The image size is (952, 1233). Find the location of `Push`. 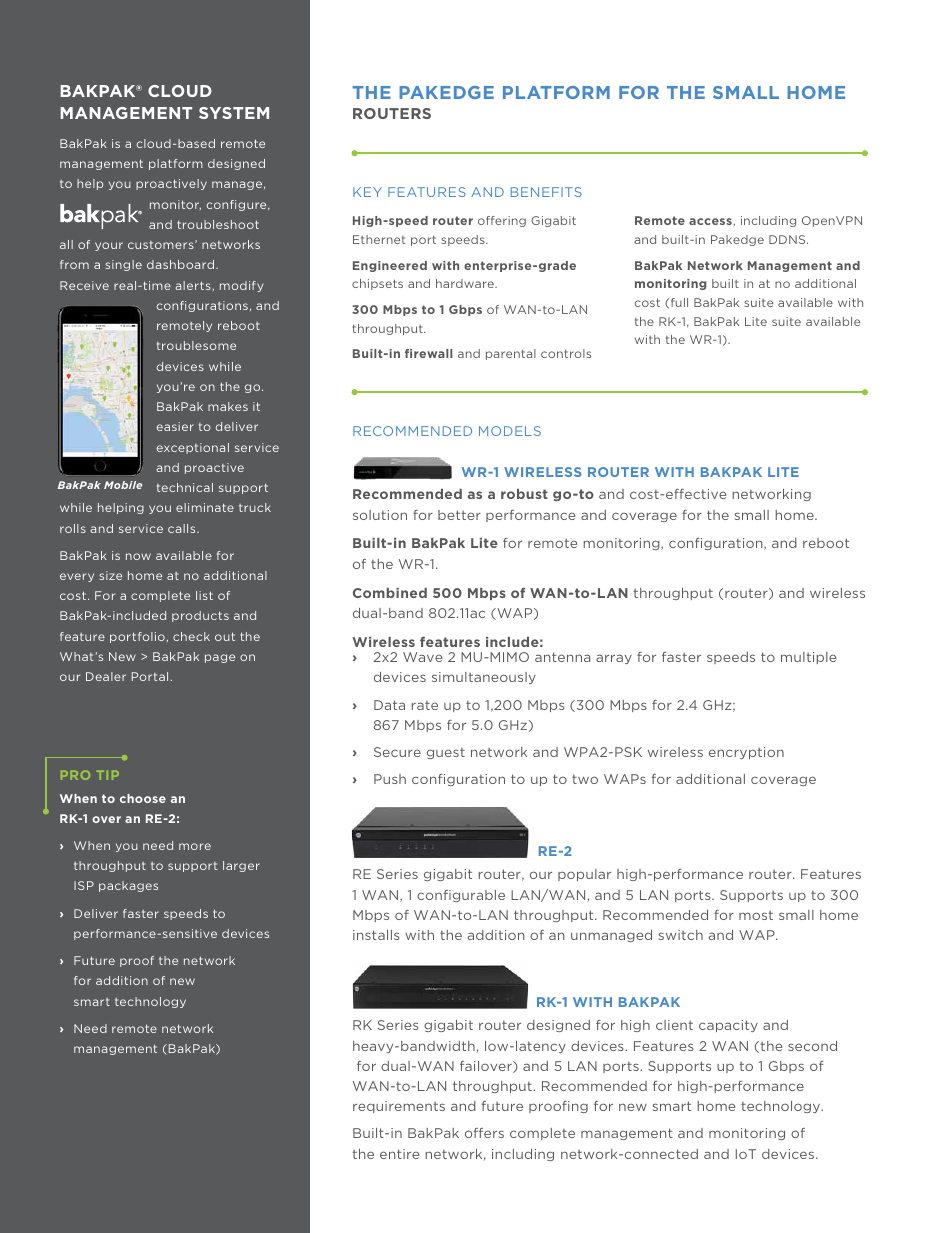

Push is located at coordinates (390, 779).
